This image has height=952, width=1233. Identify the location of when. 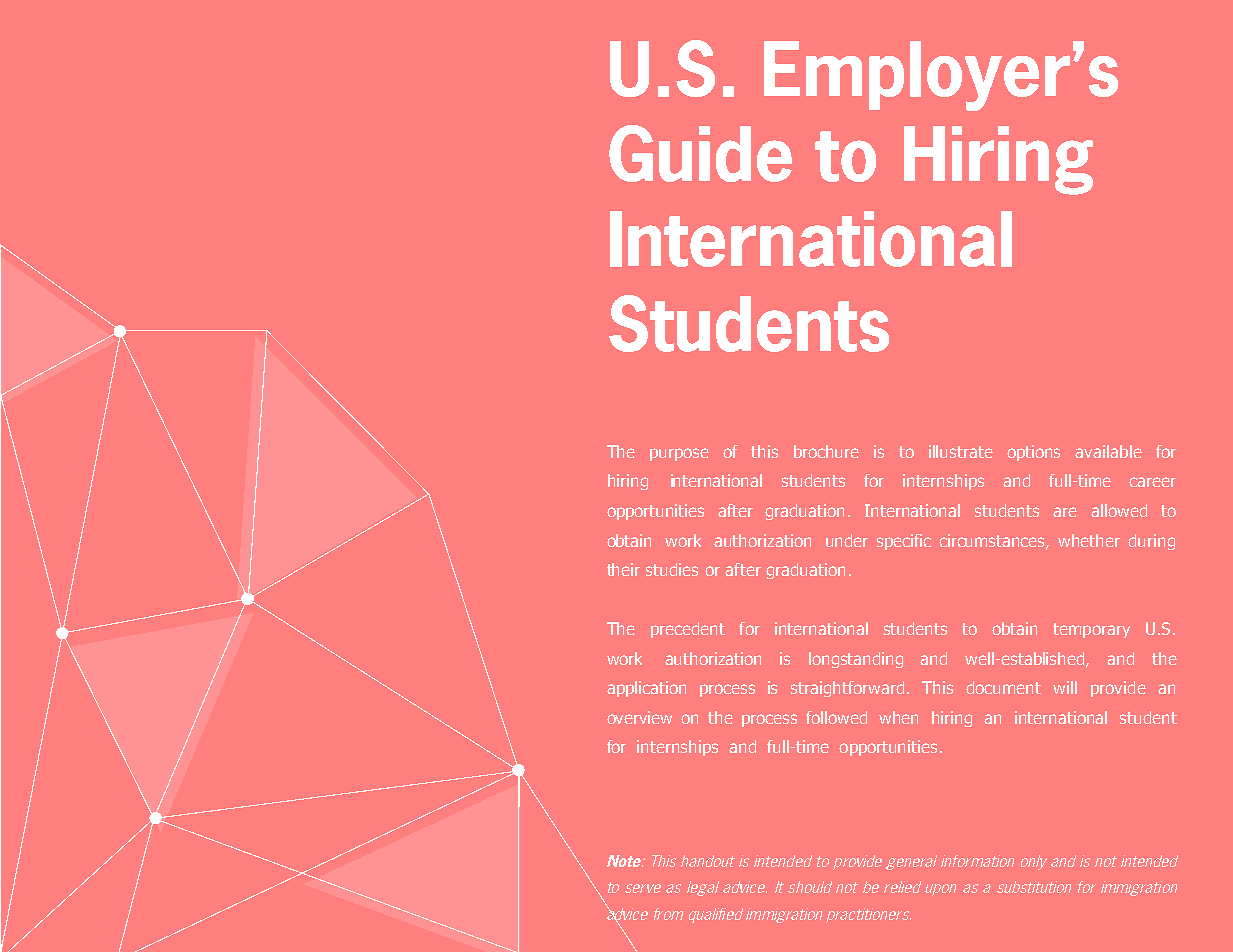
(898, 717).
